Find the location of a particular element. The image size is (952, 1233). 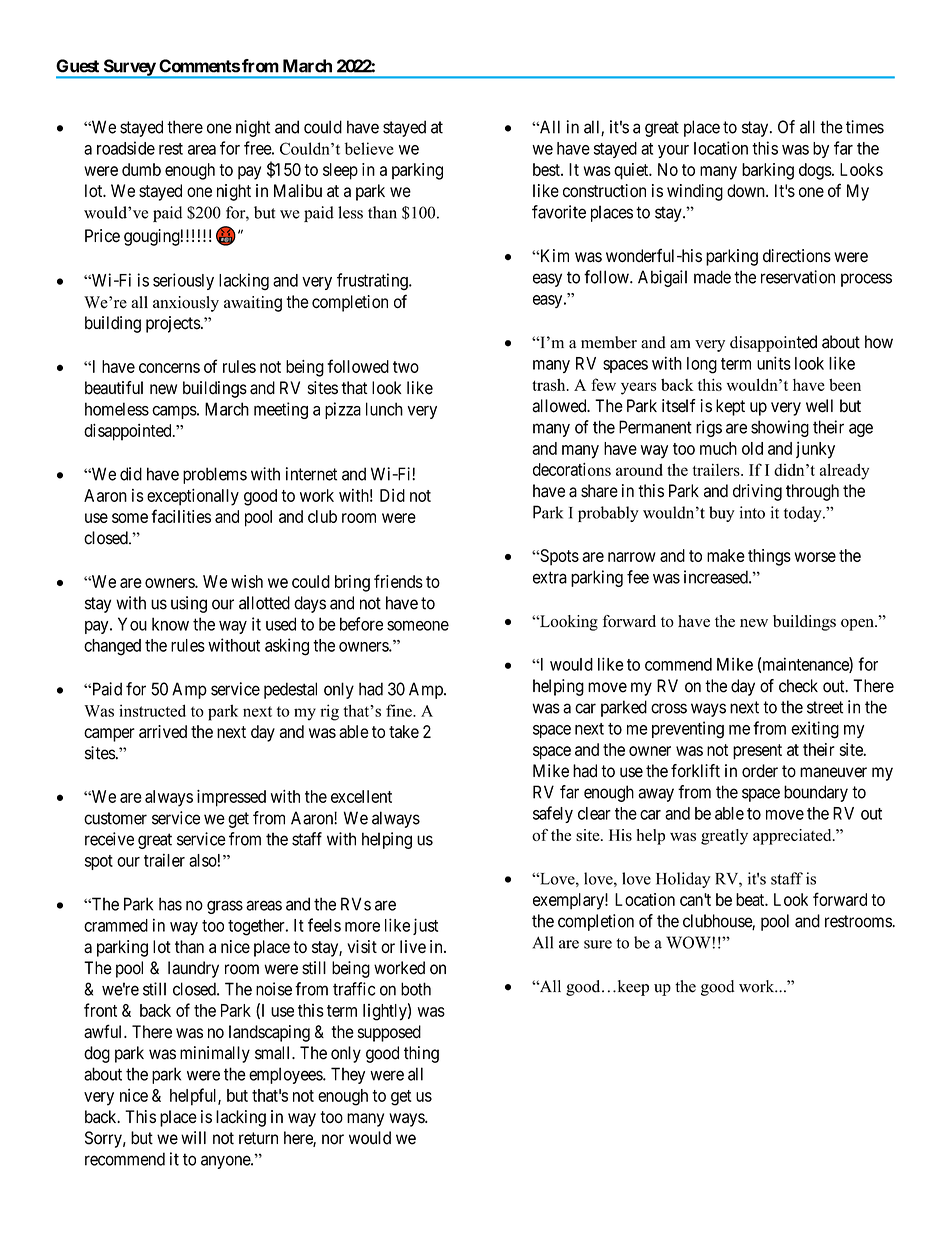

They is located at coordinates (348, 1075).
